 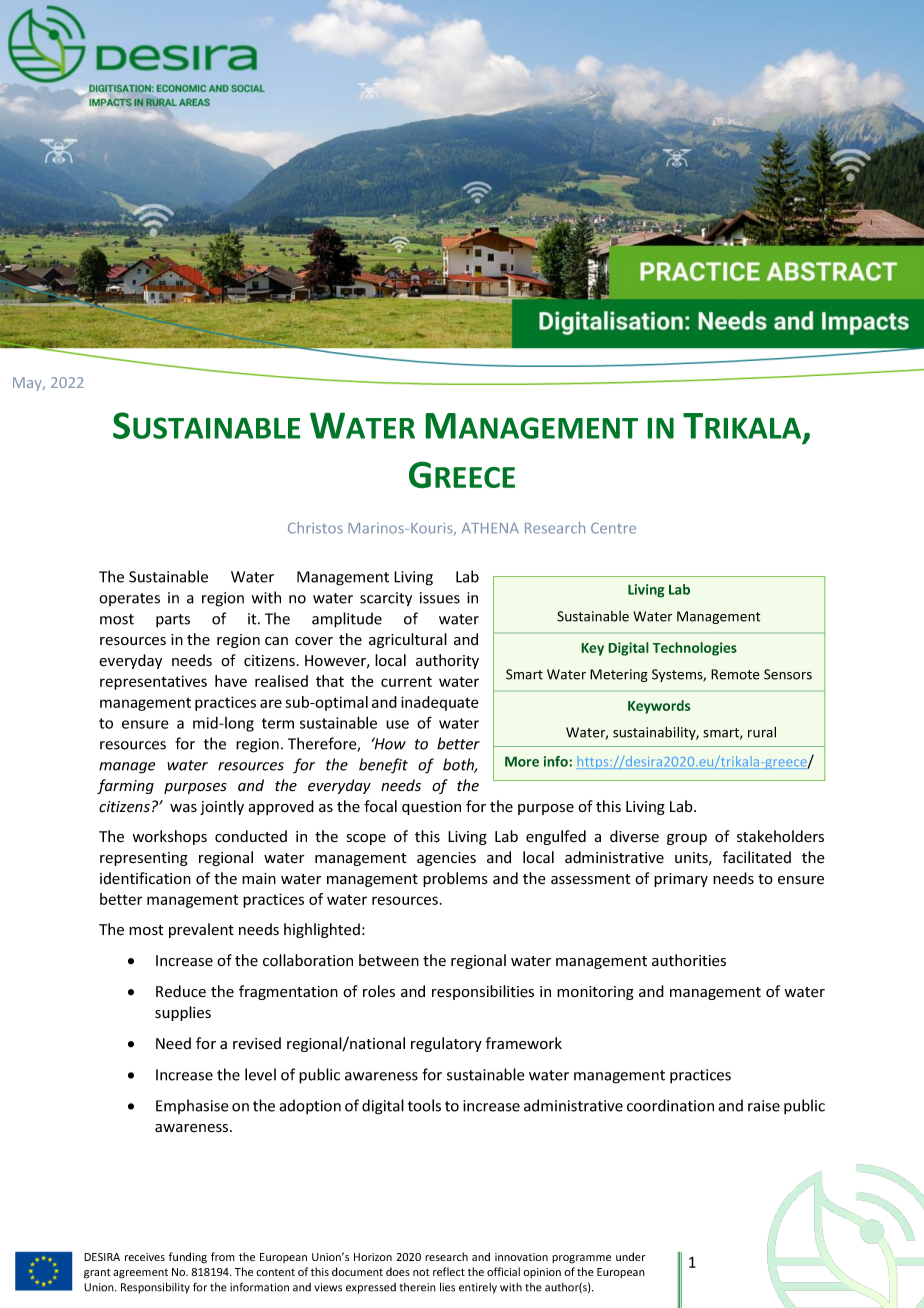 I want to click on prevalent, so click(x=201, y=930).
